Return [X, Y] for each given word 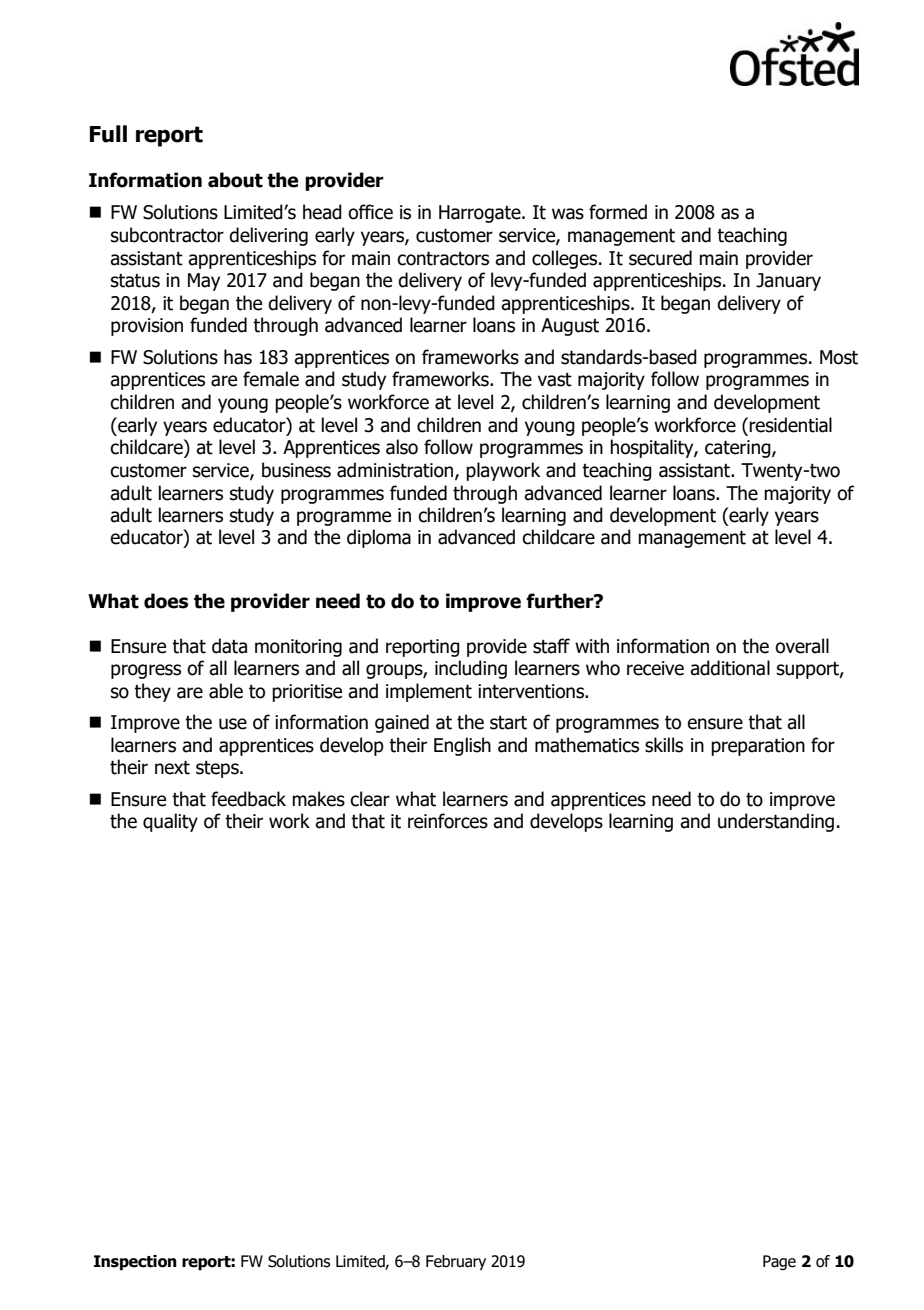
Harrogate [481, 214]
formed [618, 212]
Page [779, 1263]
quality [170, 822]
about [235, 180]
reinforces [448, 821]
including [471, 669]
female [271, 379]
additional [730, 668]
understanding [776, 822]
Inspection [135, 1263]
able [226, 691]
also [402, 447]
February [456, 1263]
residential [790, 425]
